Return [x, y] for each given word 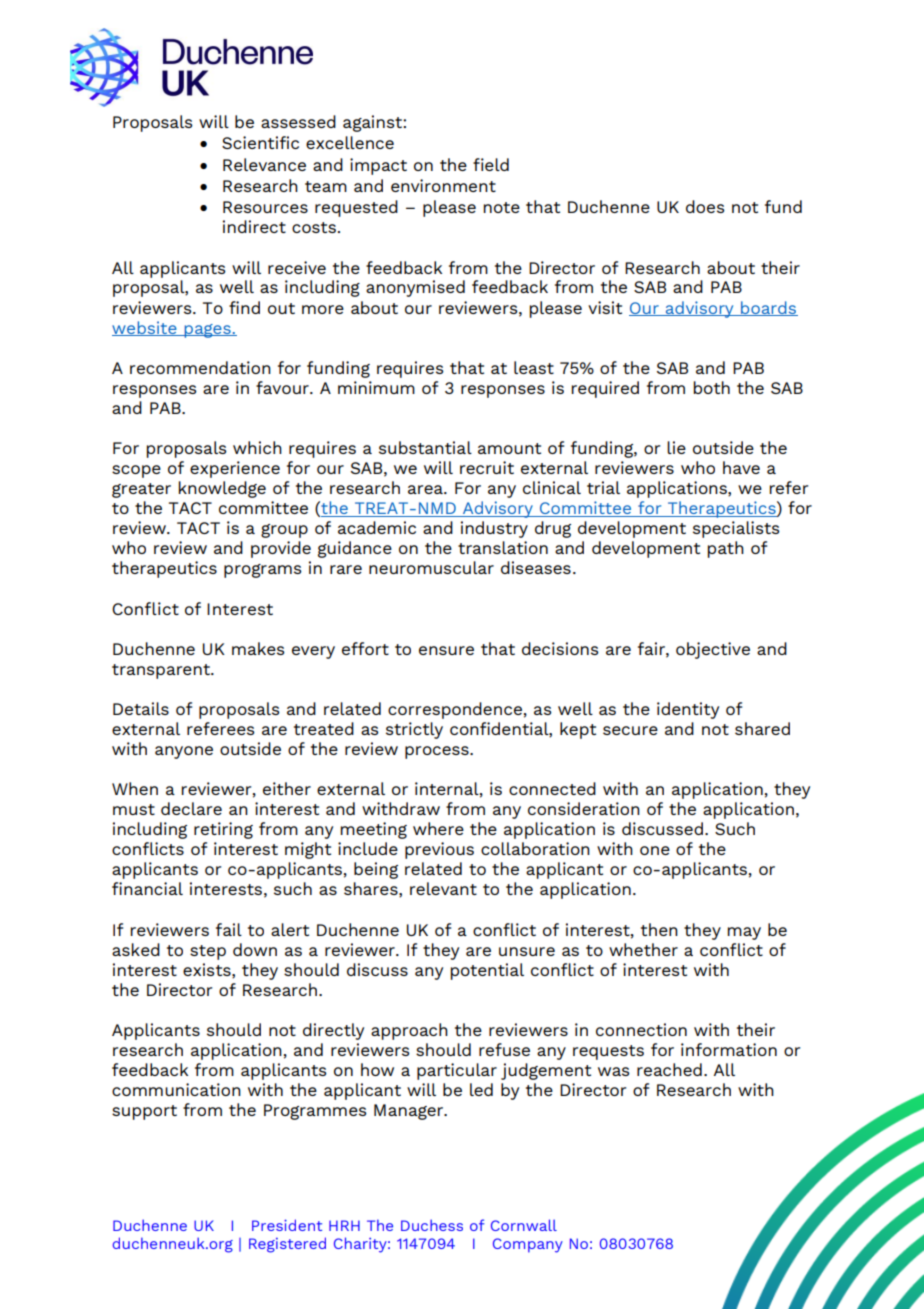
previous [439, 850]
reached [669, 1069]
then [659, 929]
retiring [223, 830]
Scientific [260, 142]
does [705, 206]
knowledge [222, 489]
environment [443, 185]
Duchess [432, 1225]
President [287, 1225]
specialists [736, 529]
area [426, 489]
